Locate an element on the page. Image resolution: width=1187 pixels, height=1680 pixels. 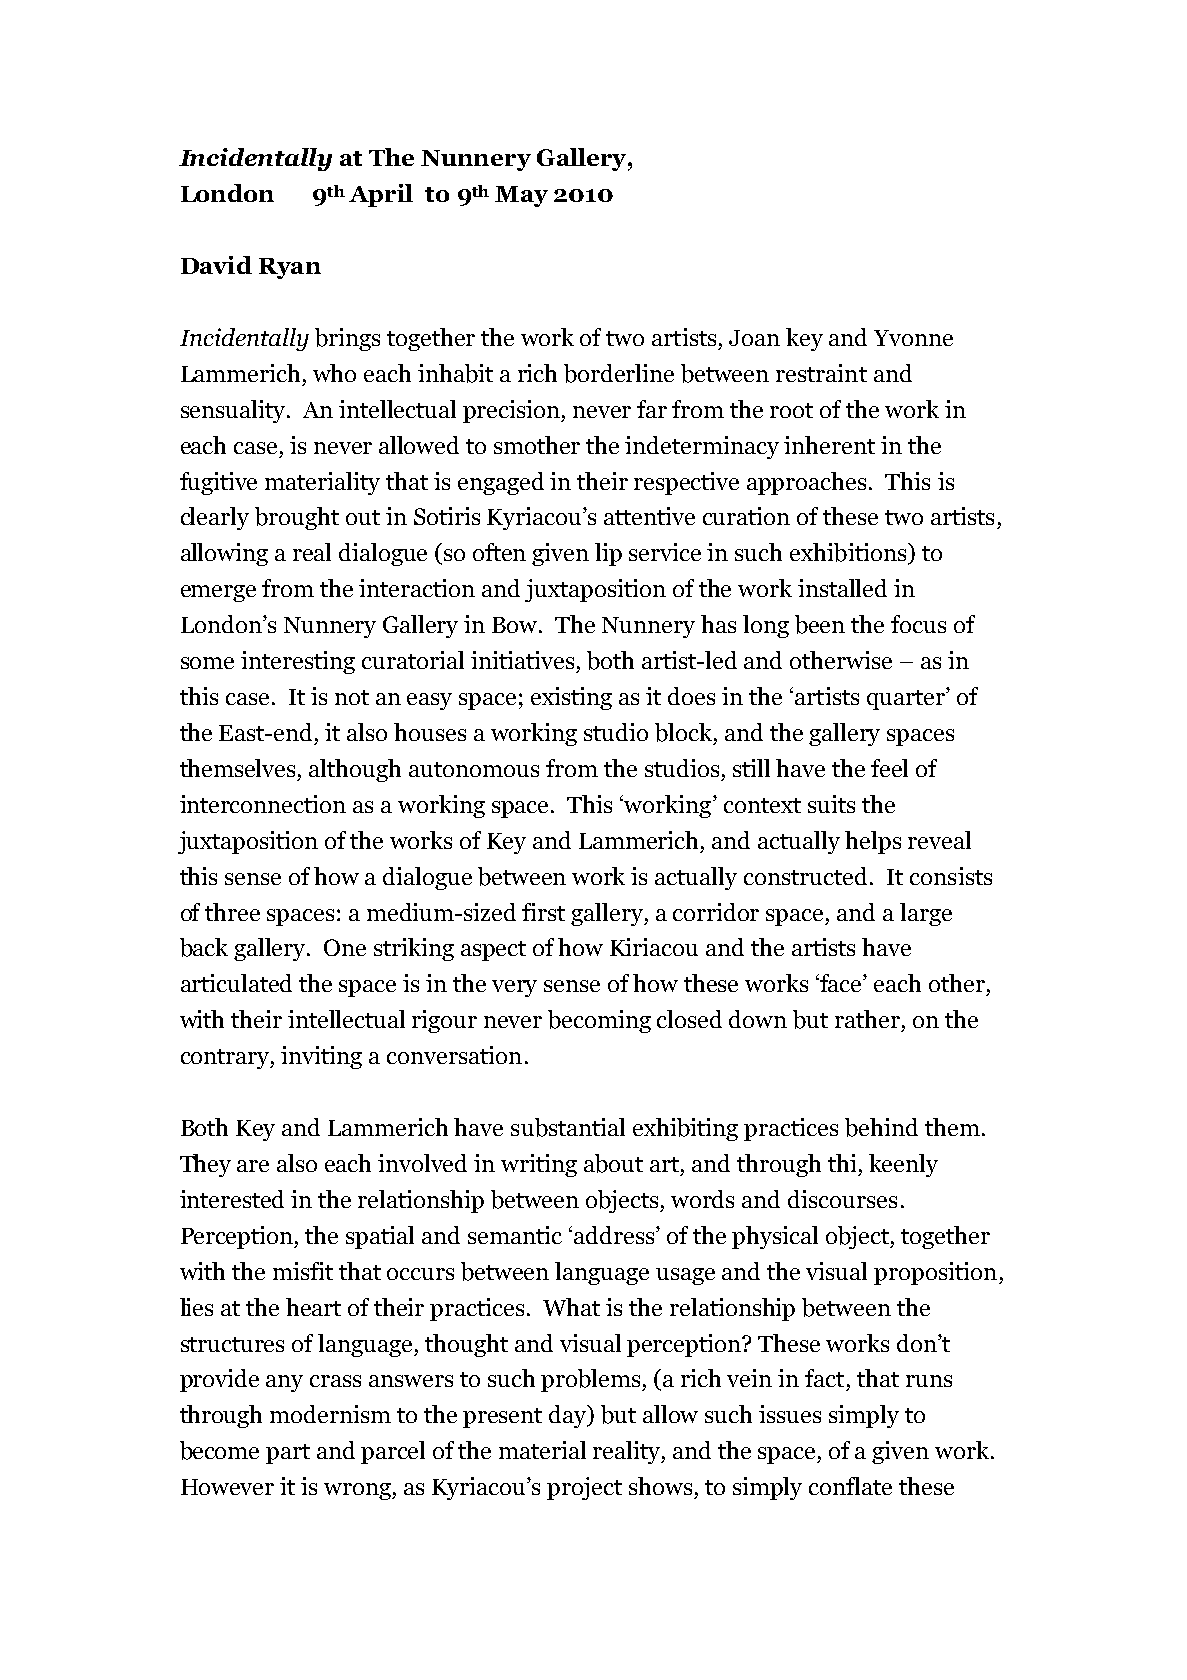
part is located at coordinates (288, 1454).
